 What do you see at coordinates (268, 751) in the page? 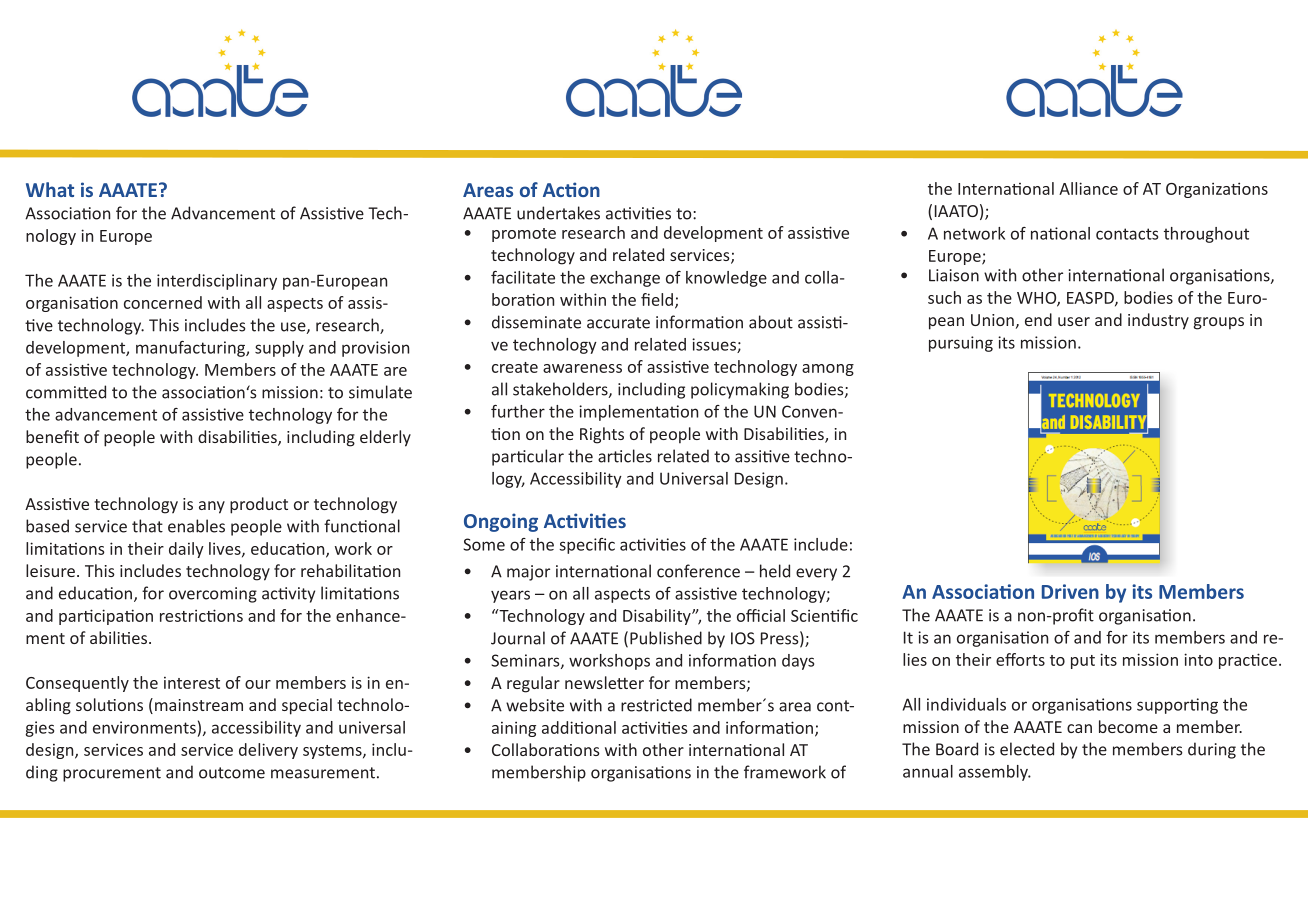
I see `delivery` at bounding box center [268, 751].
